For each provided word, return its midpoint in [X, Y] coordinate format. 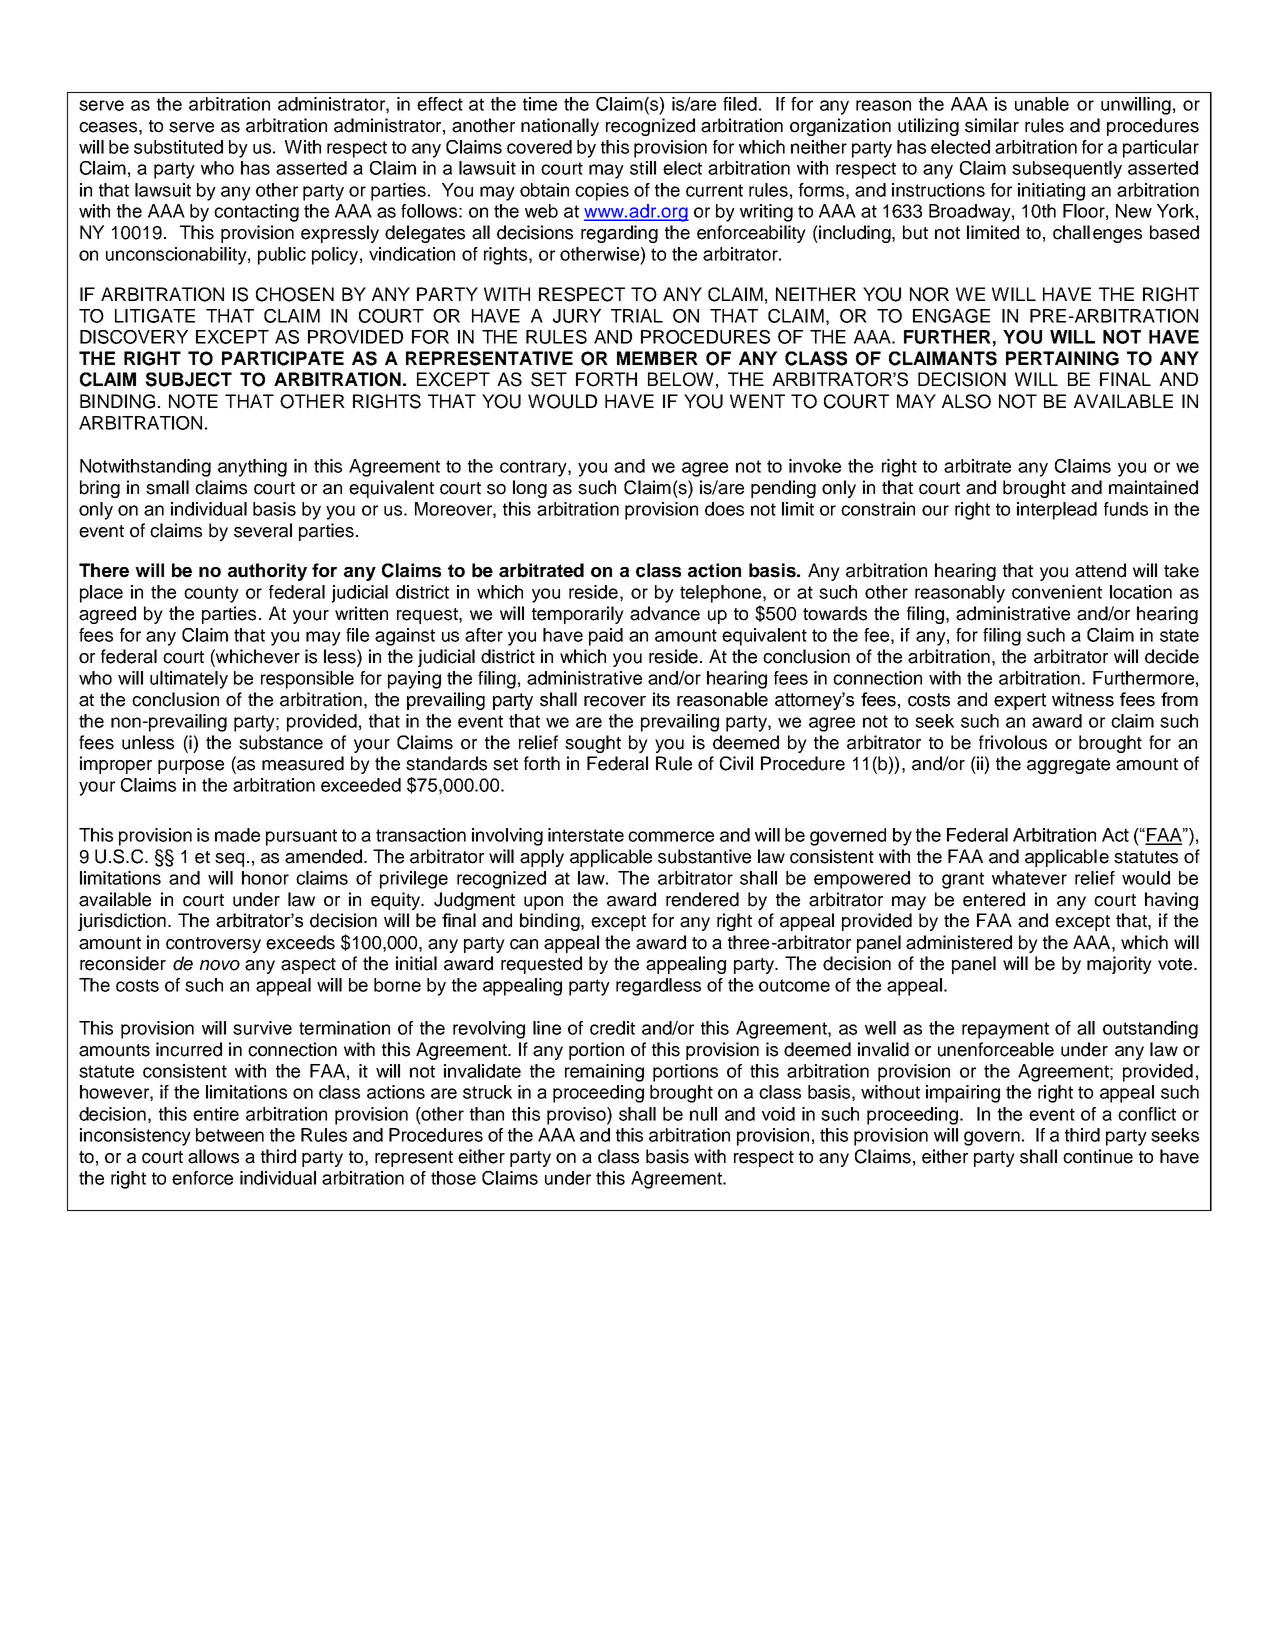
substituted [178, 147]
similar [992, 125]
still [643, 168]
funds [1126, 509]
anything [252, 468]
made [237, 835]
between [230, 1135]
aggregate [1068, 766]
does [724, 509]
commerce [671, 836]
